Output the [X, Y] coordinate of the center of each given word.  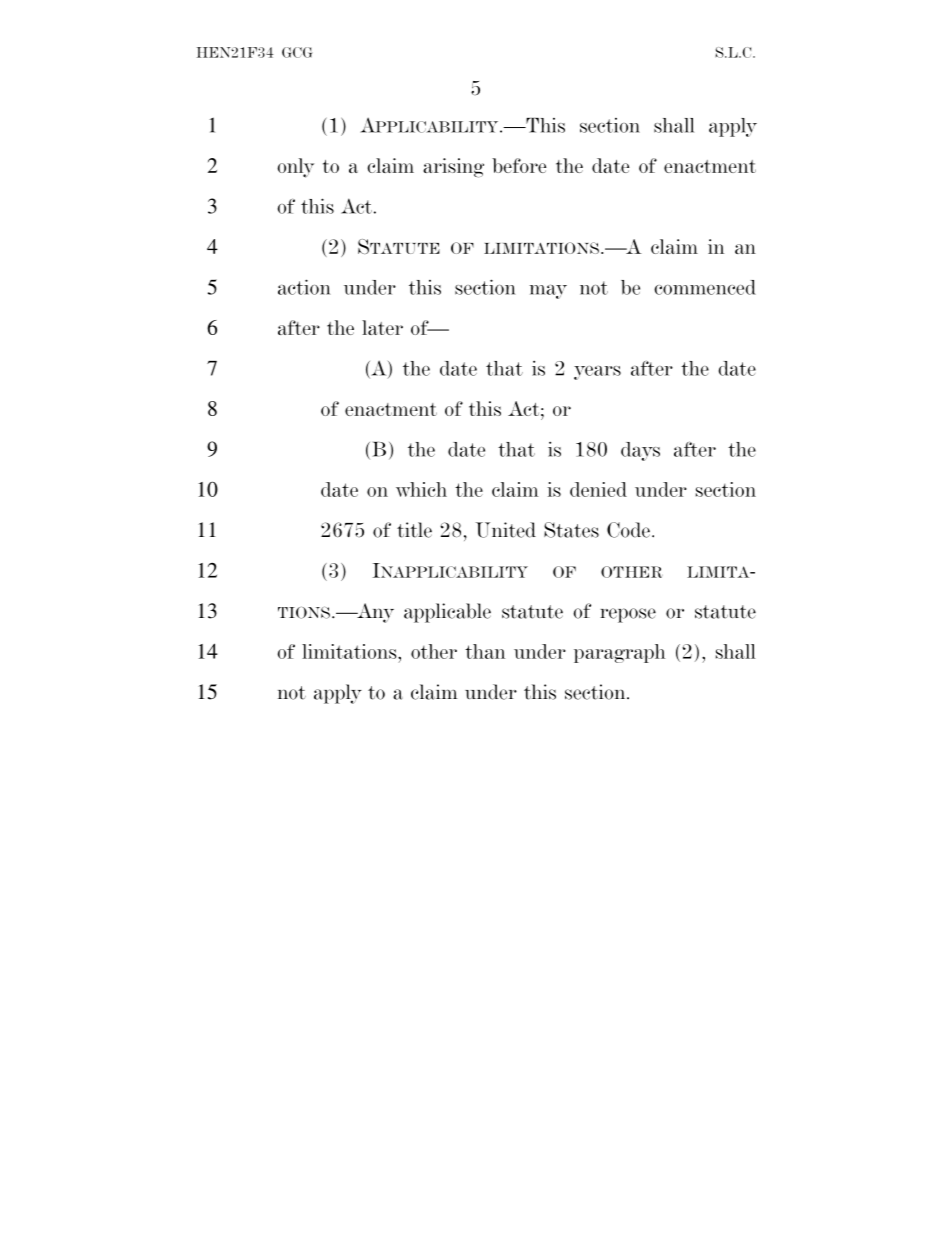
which [421, 489]
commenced [705, 287]
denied [598, 489]
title [414, 530]
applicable [447, 613]
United [506, 530]
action [304, 287]
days [640, 451]
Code [628, 530]
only [295, 168]
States [571, 530]
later [382, 327]
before [519, 165]
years [597, 372]
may [548, 291]
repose [628, 615]
